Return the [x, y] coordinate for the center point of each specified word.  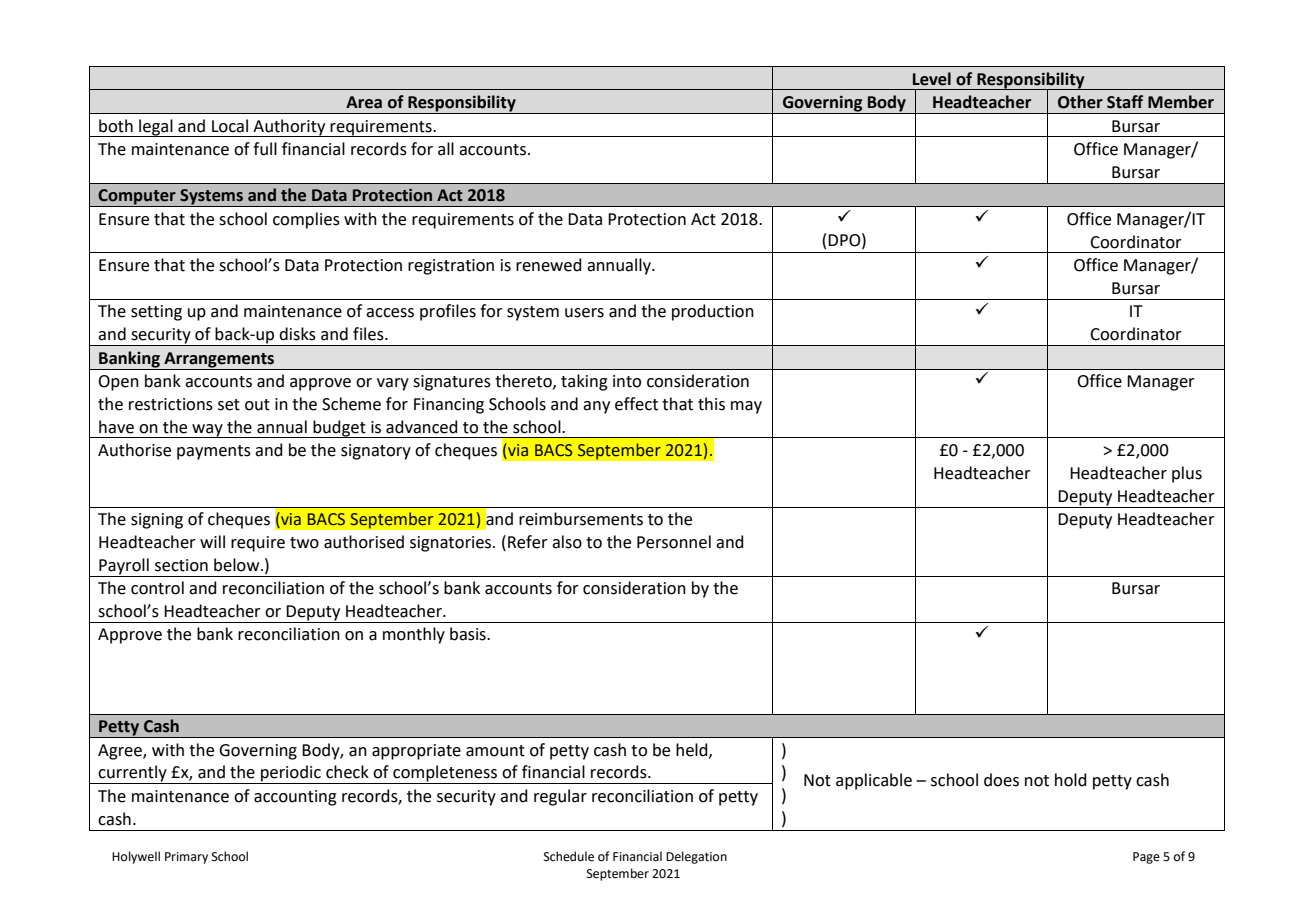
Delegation [696, 857]
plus [1187, 474]
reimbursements [581, 519]
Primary [186, 858]
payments [214, 452]
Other [1080, 102]
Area [364, 102]
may [746, 407]
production [713, 312]
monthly [414, 635]
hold [1071, 780]
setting [156, 313]
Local [230, 126]
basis [469, 634]
